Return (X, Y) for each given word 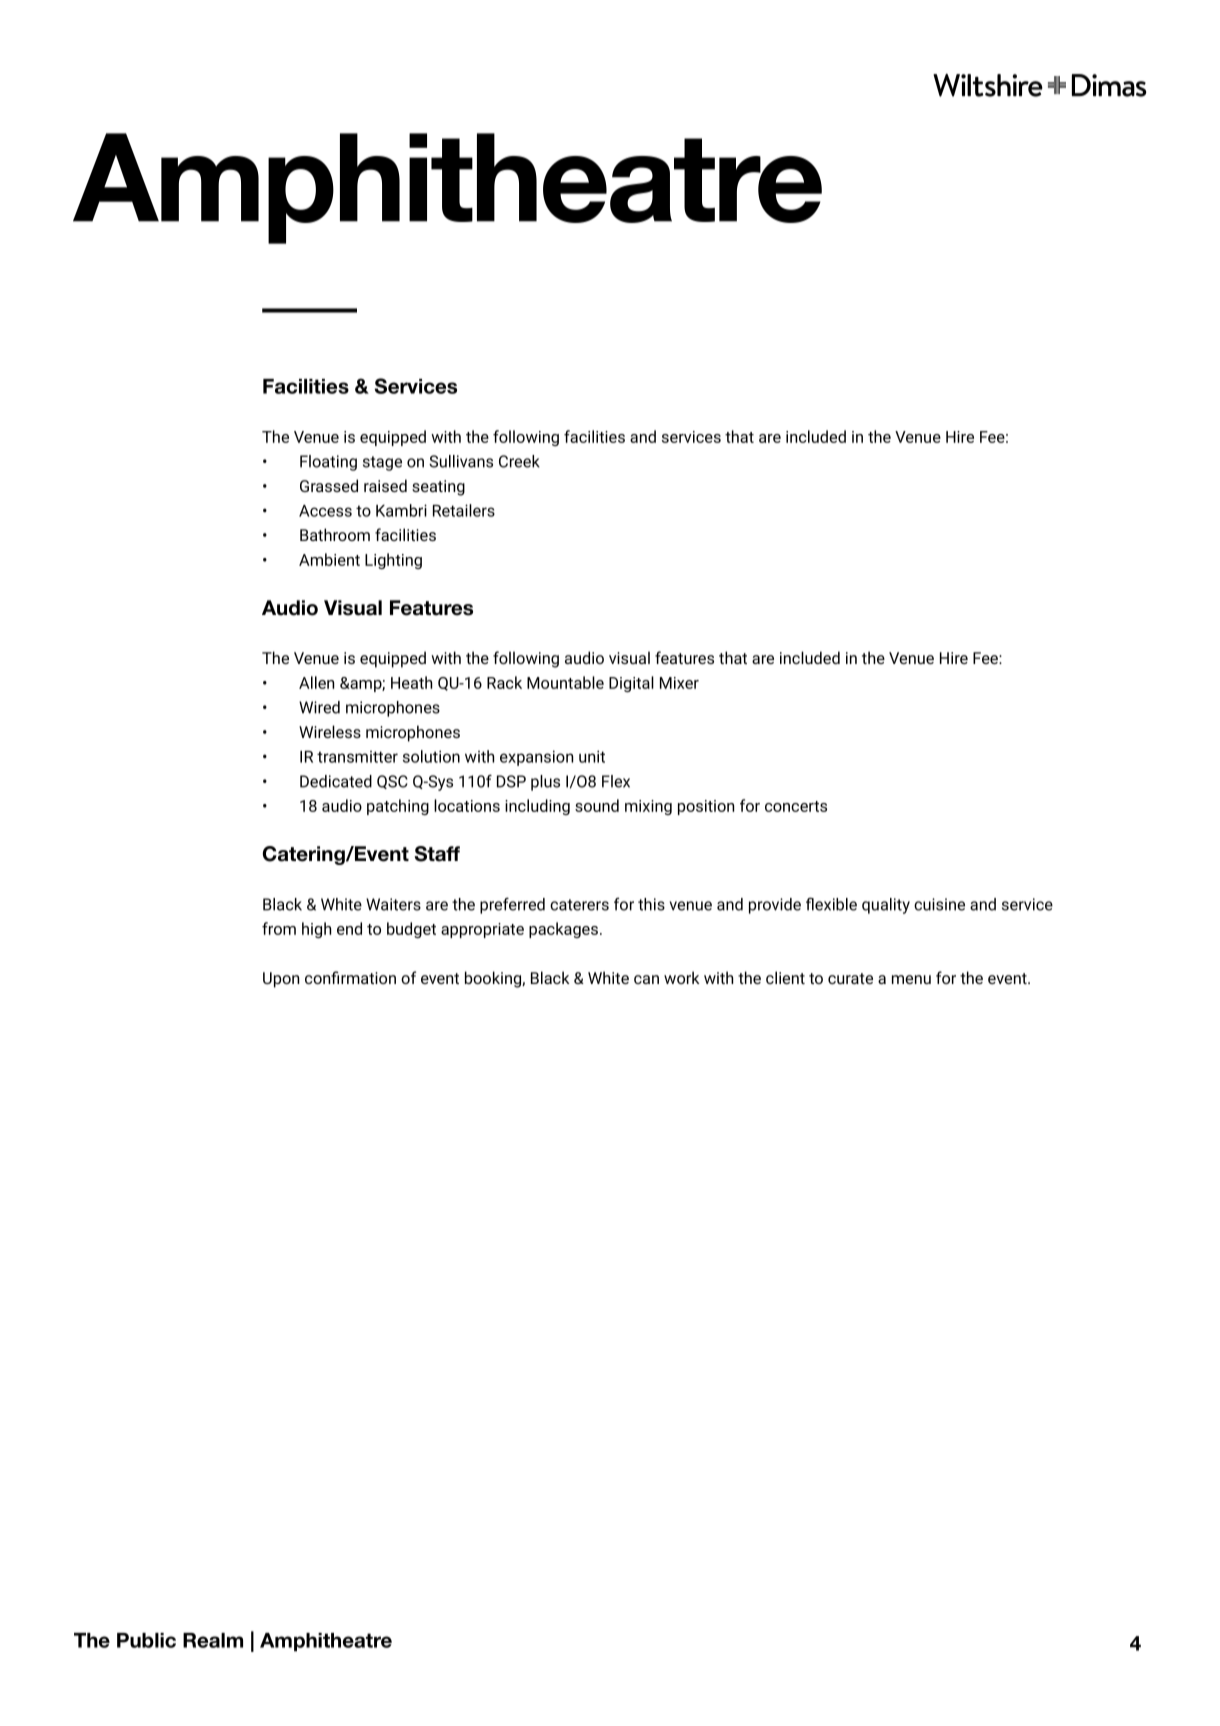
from (279, 928)
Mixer (679, 683)
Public (146, 1640)
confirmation (350, 977)
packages (565, 930)
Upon (281, 980)
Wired (319, 707)
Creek (519, 461)
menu (911, 979)
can (646, 979)
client (785, 977)
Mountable (565, 682)
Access (325, 511)
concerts (796, 806)
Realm (213, 1640)
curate (850, 978)
